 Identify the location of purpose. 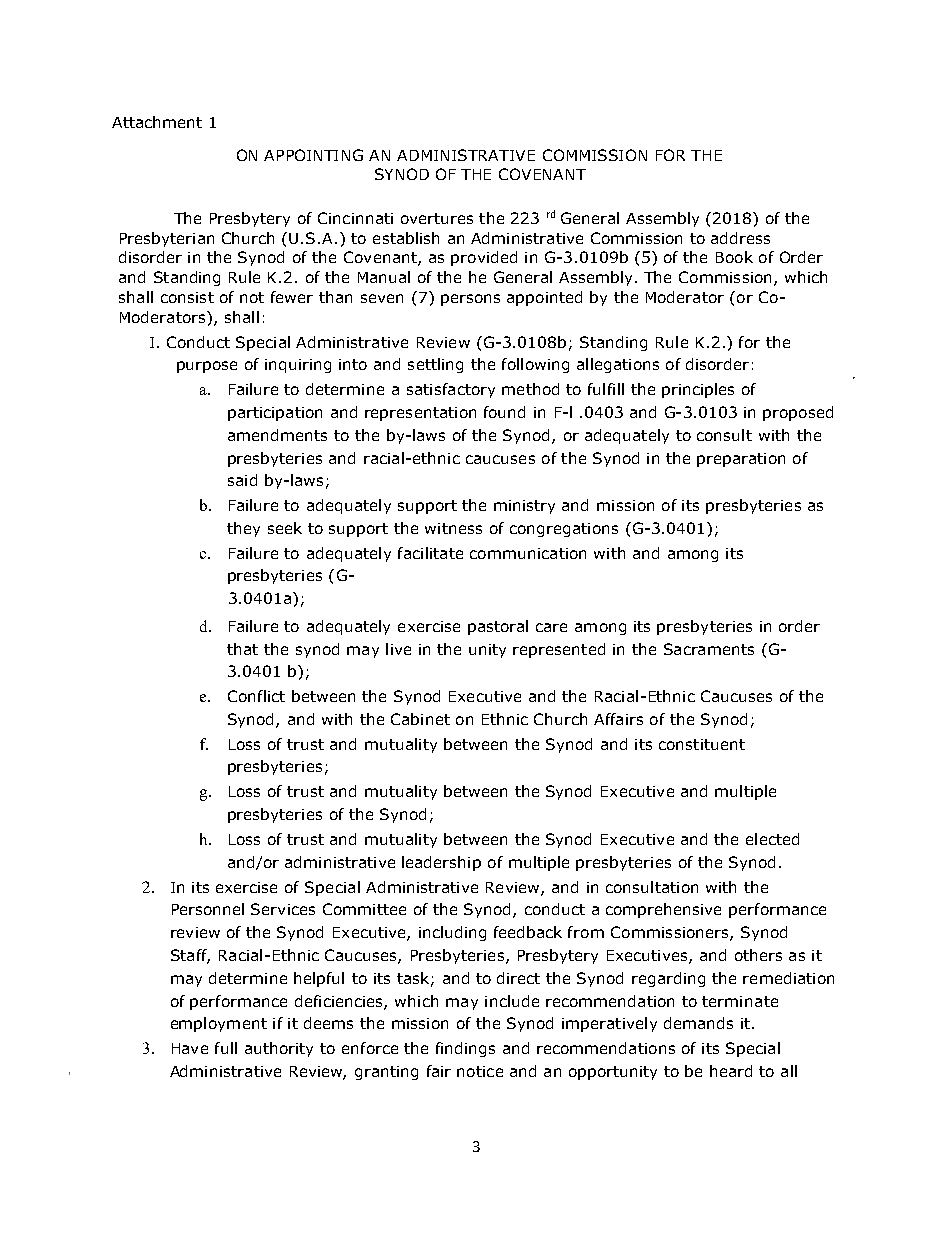
(207, 367).
